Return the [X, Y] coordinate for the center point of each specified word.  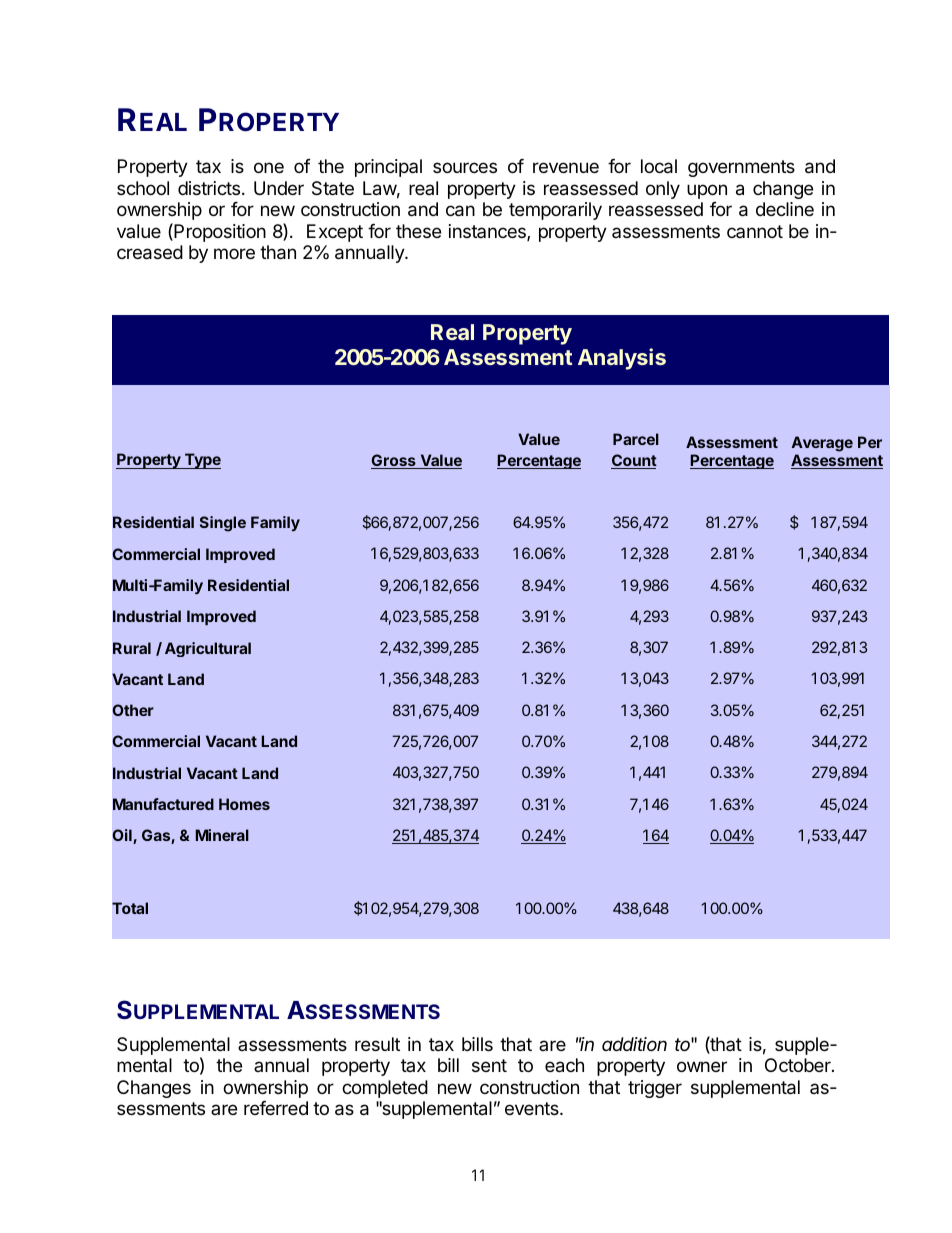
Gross [394, 461]
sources [465, 167]
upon [707, 191]
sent [489, 1065]
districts [209, 188]
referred [276, 1108]
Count [634, 461]
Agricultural [208, 649]
